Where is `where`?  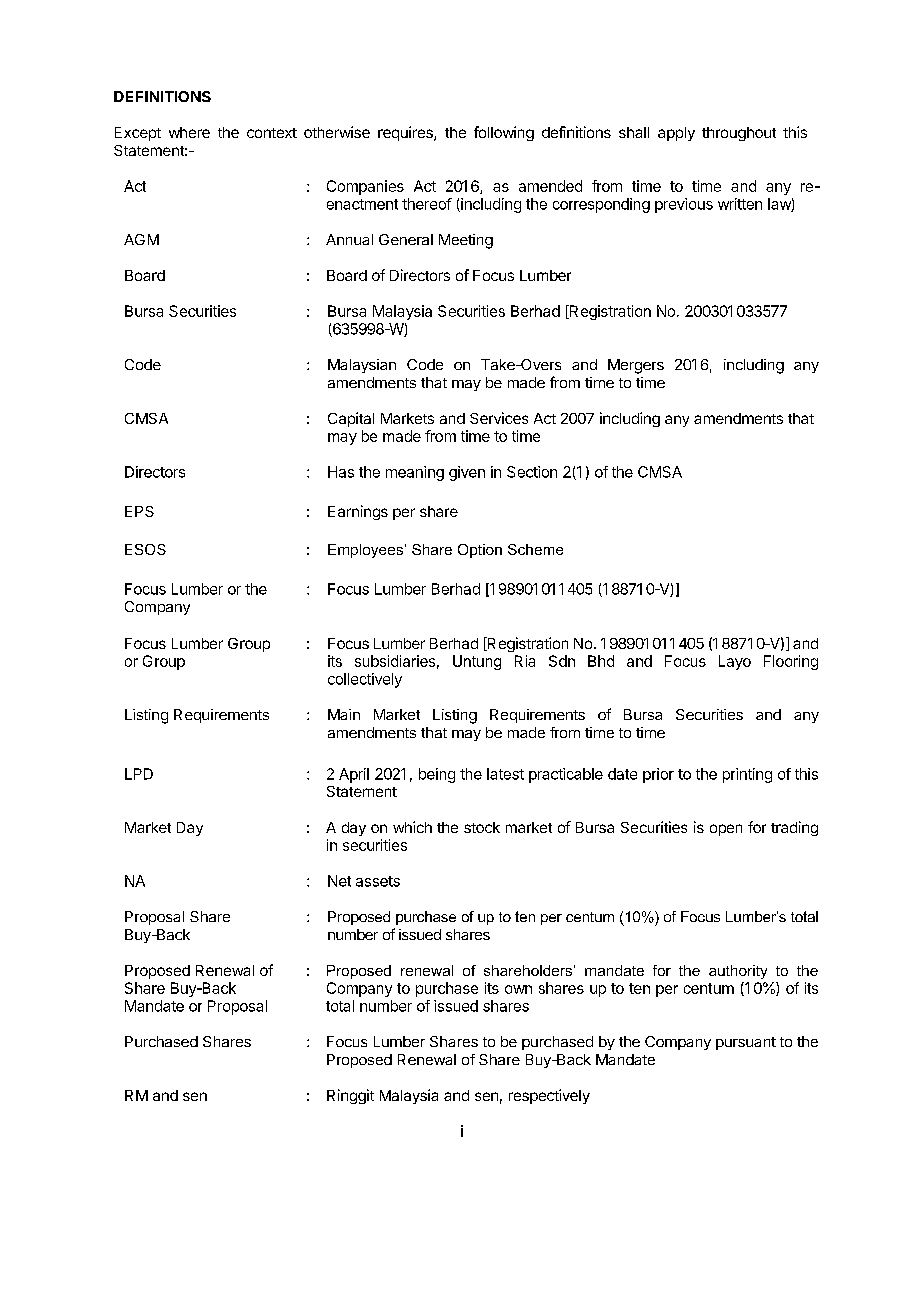 where is located at coordinates (189, 132).
